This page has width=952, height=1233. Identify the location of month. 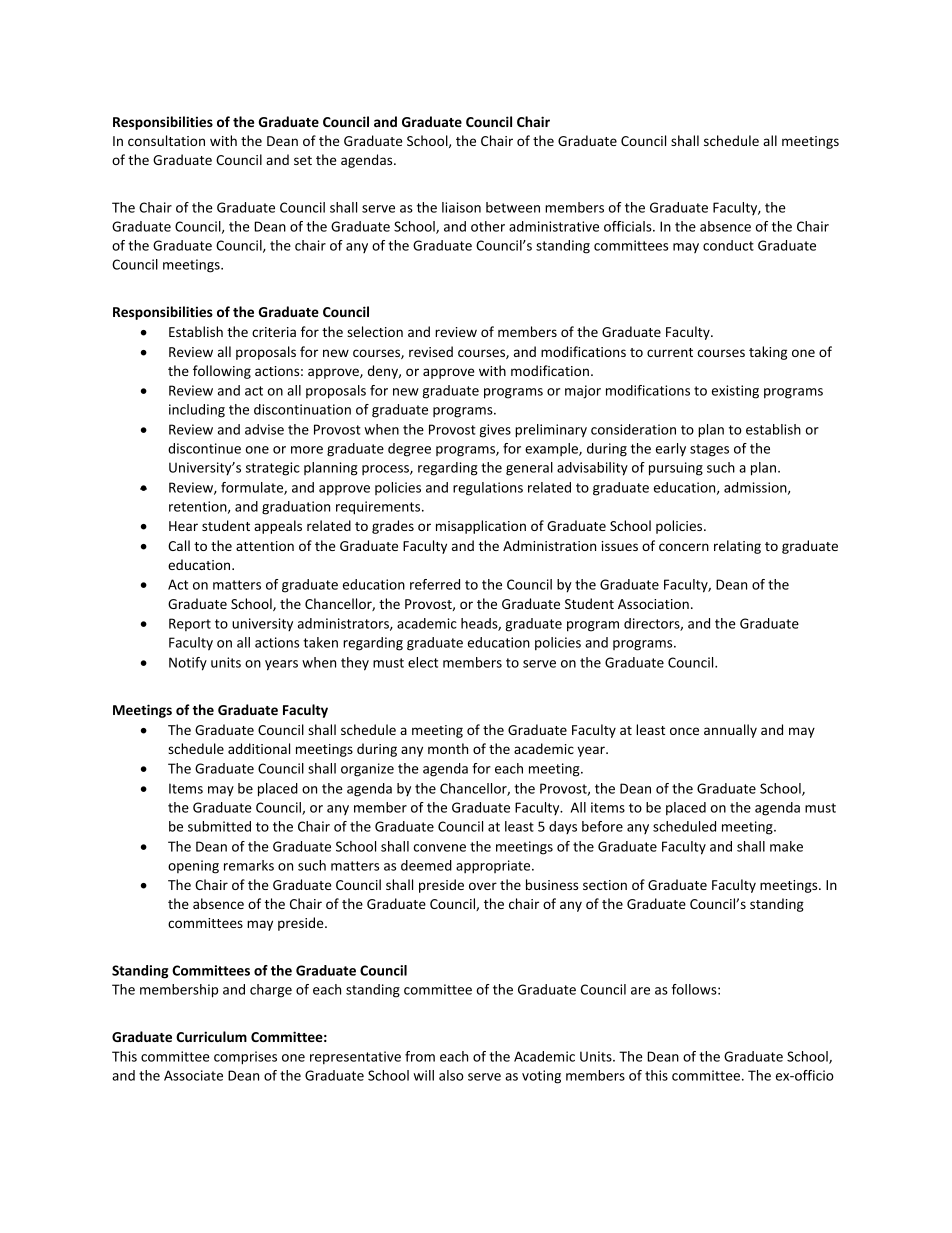
(448, 748).
